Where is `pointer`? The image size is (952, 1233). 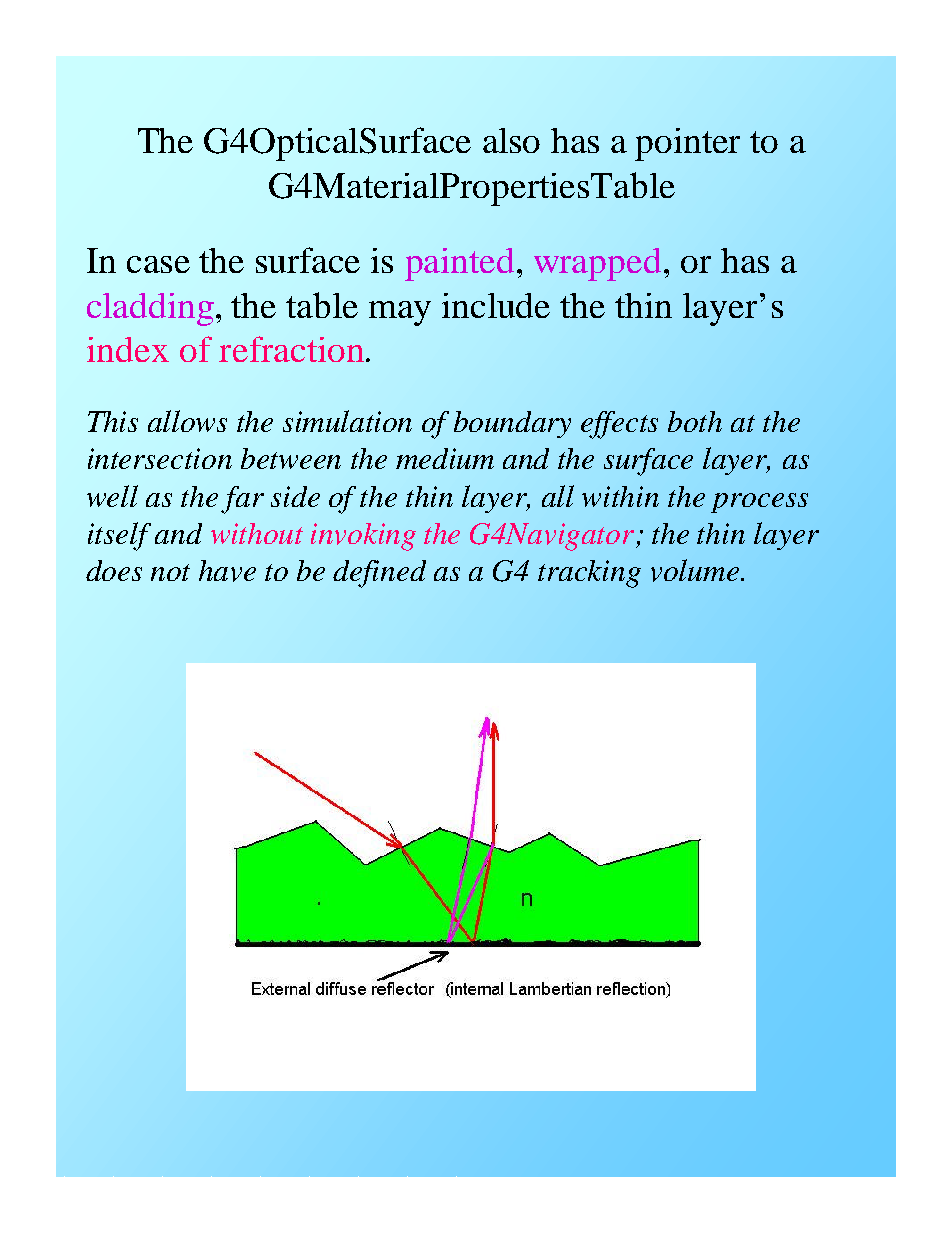
pointer is located at coordinates (687, 144).
